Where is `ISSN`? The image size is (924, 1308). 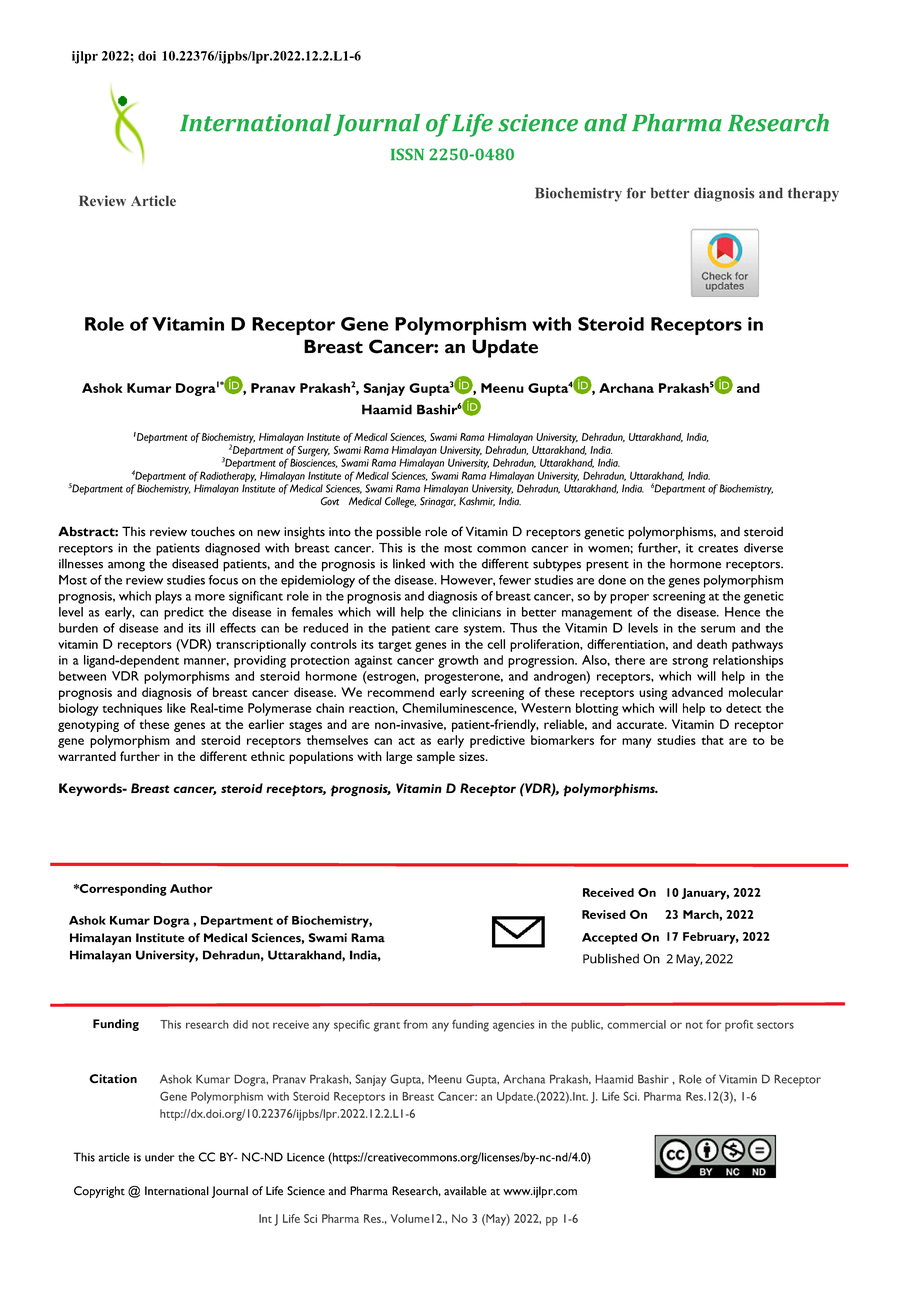
ISSN is located at coordinates (407, 154).
